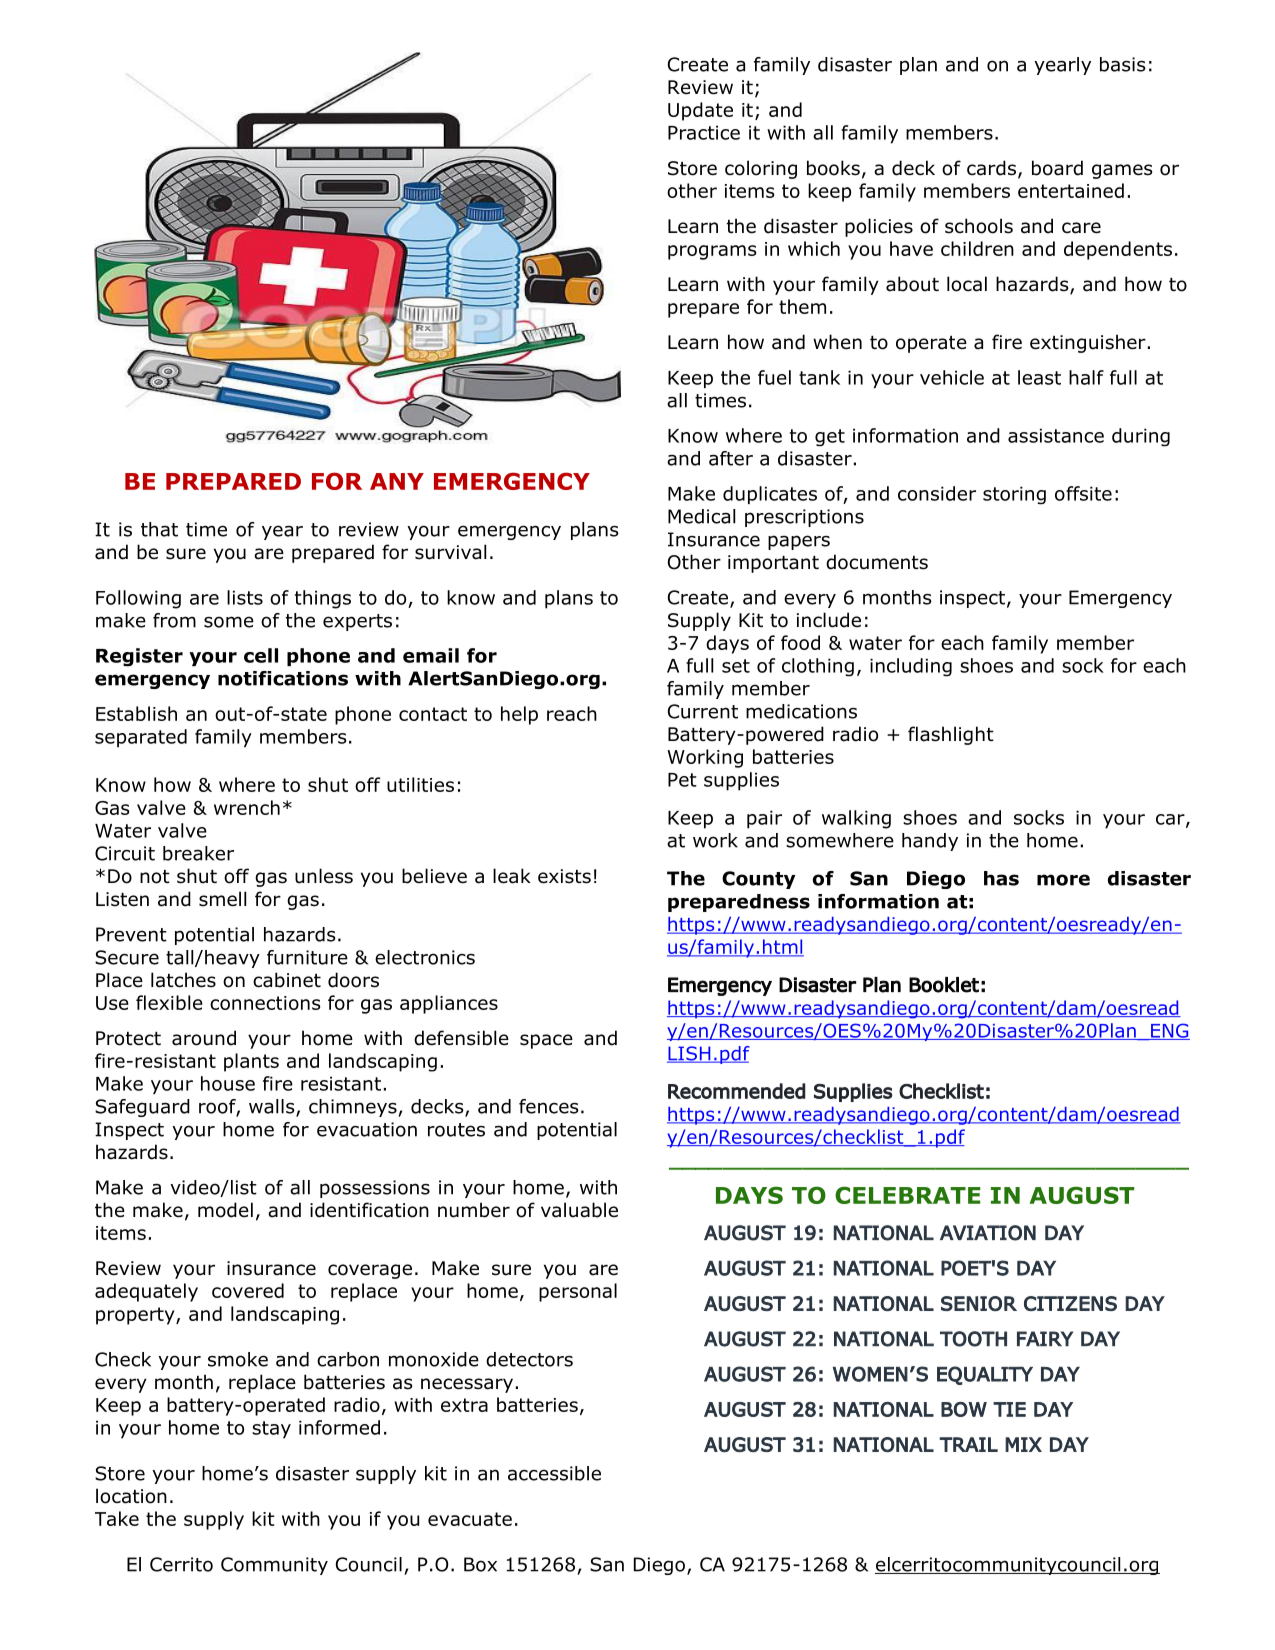  What do you see at coordinates (159, 529) in the screenshot?
I see `that` at bounding box center [159, 529].
